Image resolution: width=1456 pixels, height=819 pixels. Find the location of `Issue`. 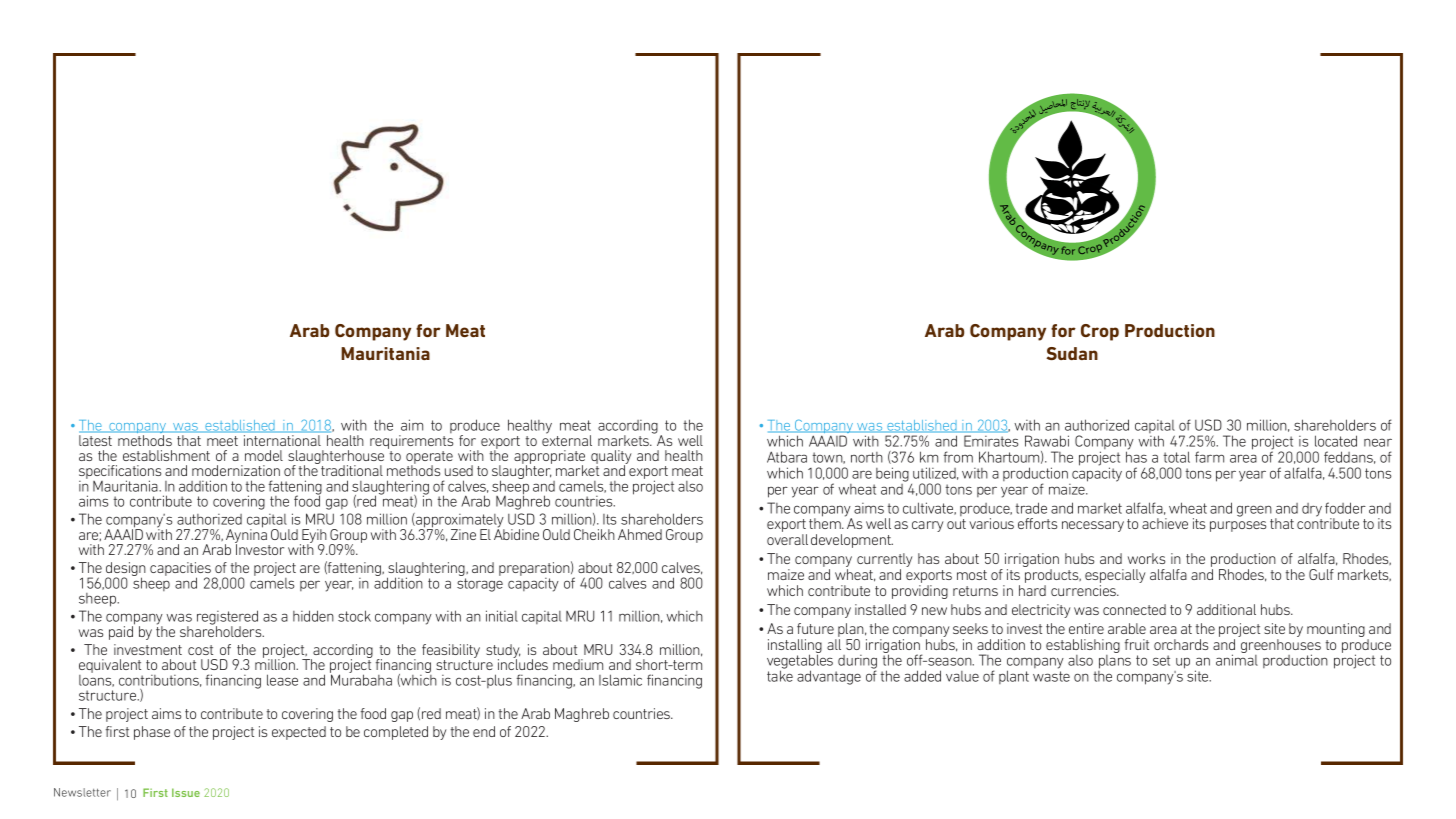

Issue is located at coordinates (186, 792).
